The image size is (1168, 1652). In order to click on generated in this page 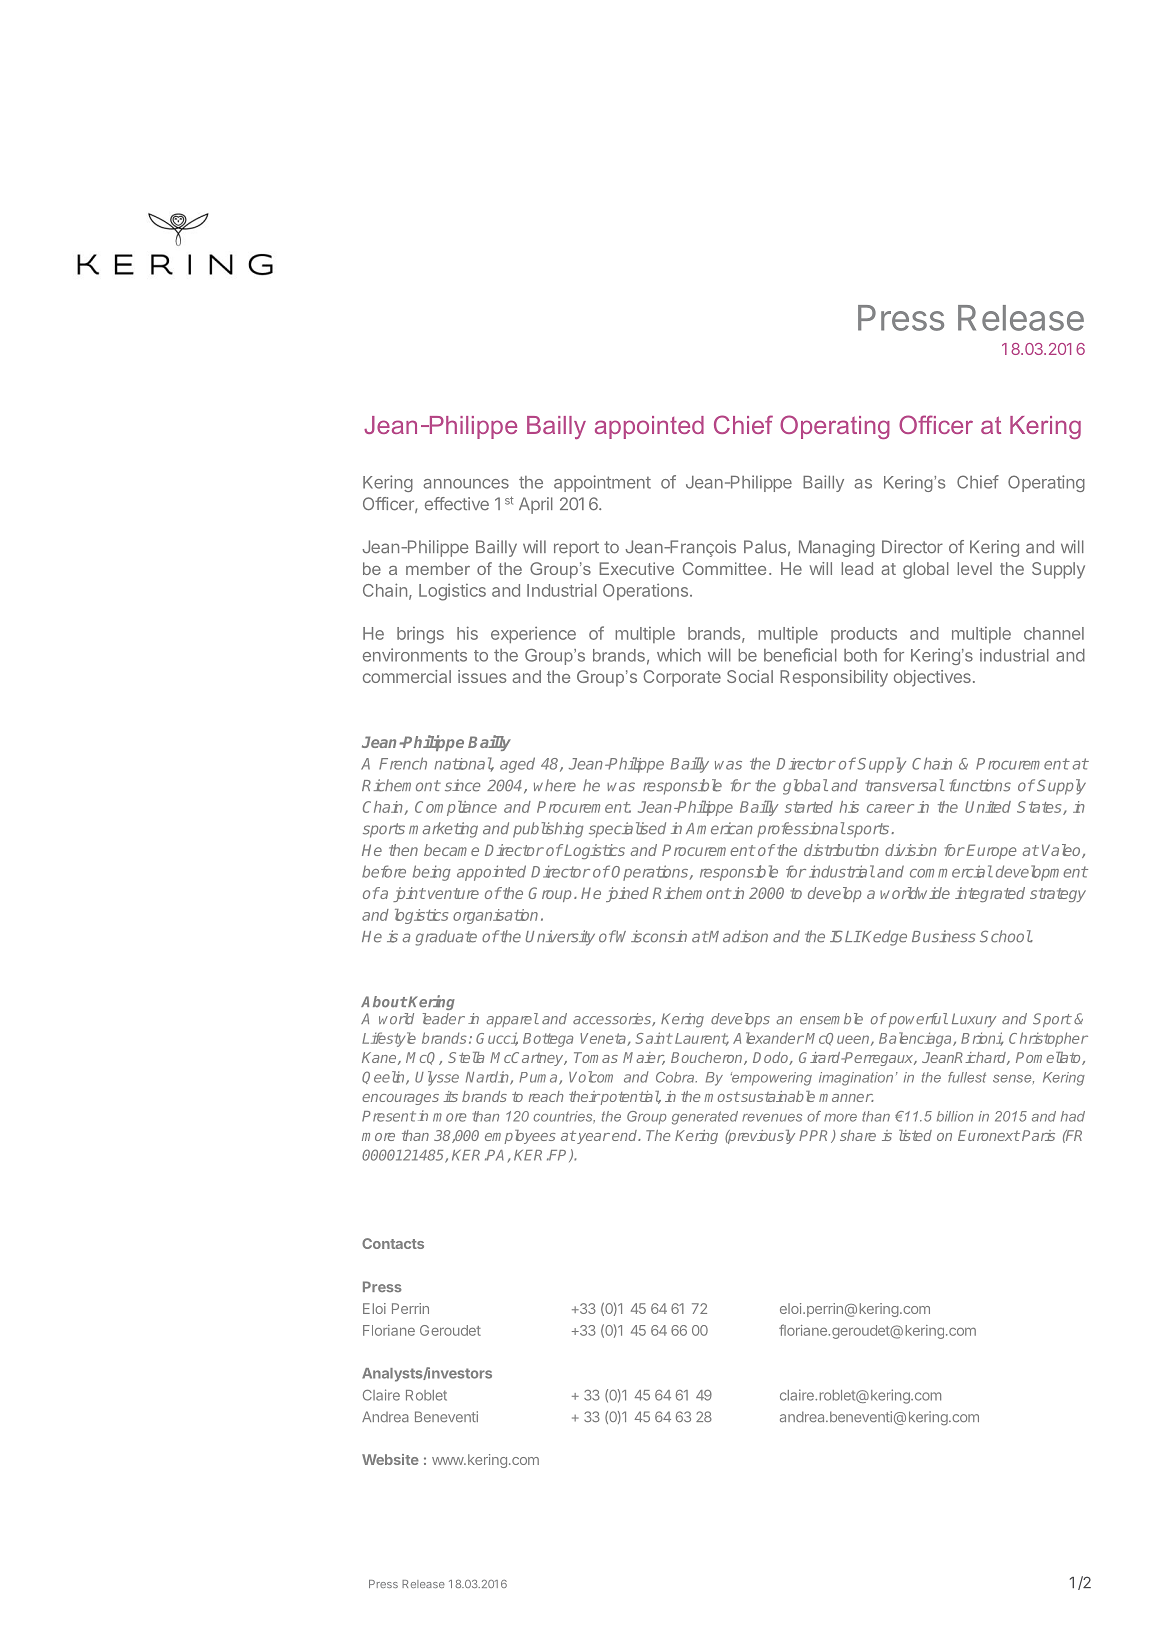, I will do `click(705, 1118)`.
